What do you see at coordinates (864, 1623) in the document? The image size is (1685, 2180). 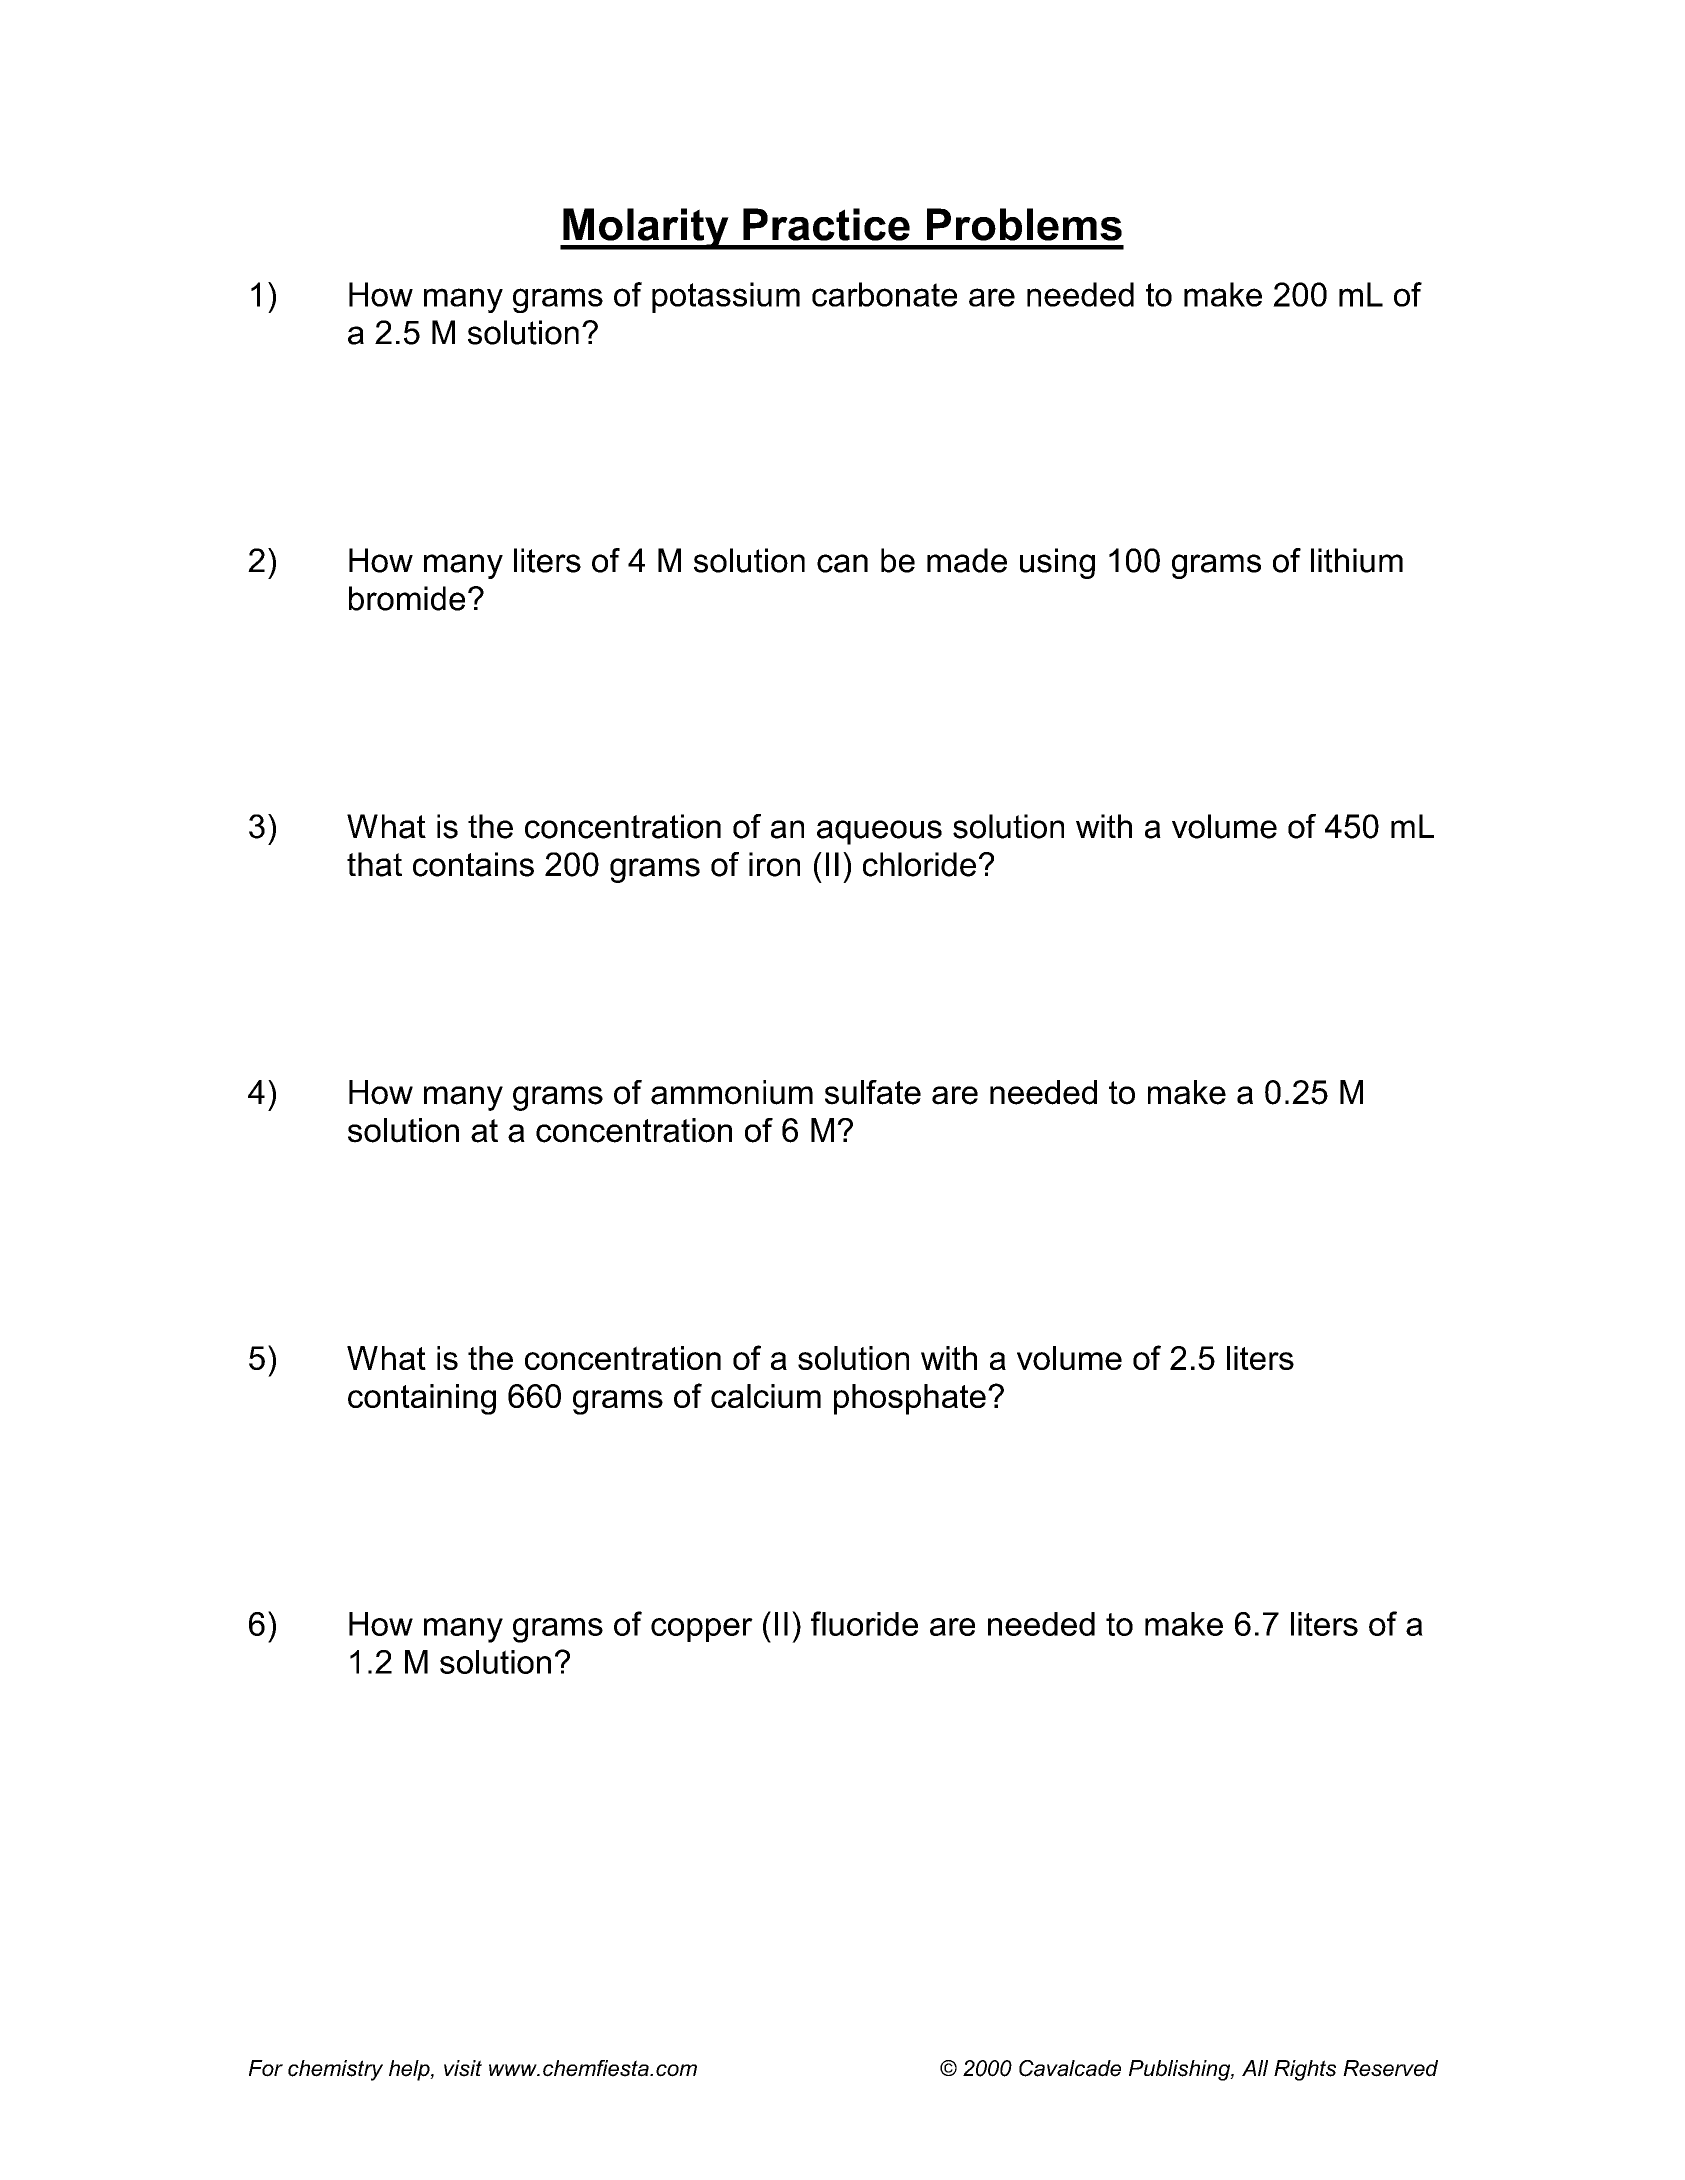 I see `fluoride` at bounding box center [864, 1623].
